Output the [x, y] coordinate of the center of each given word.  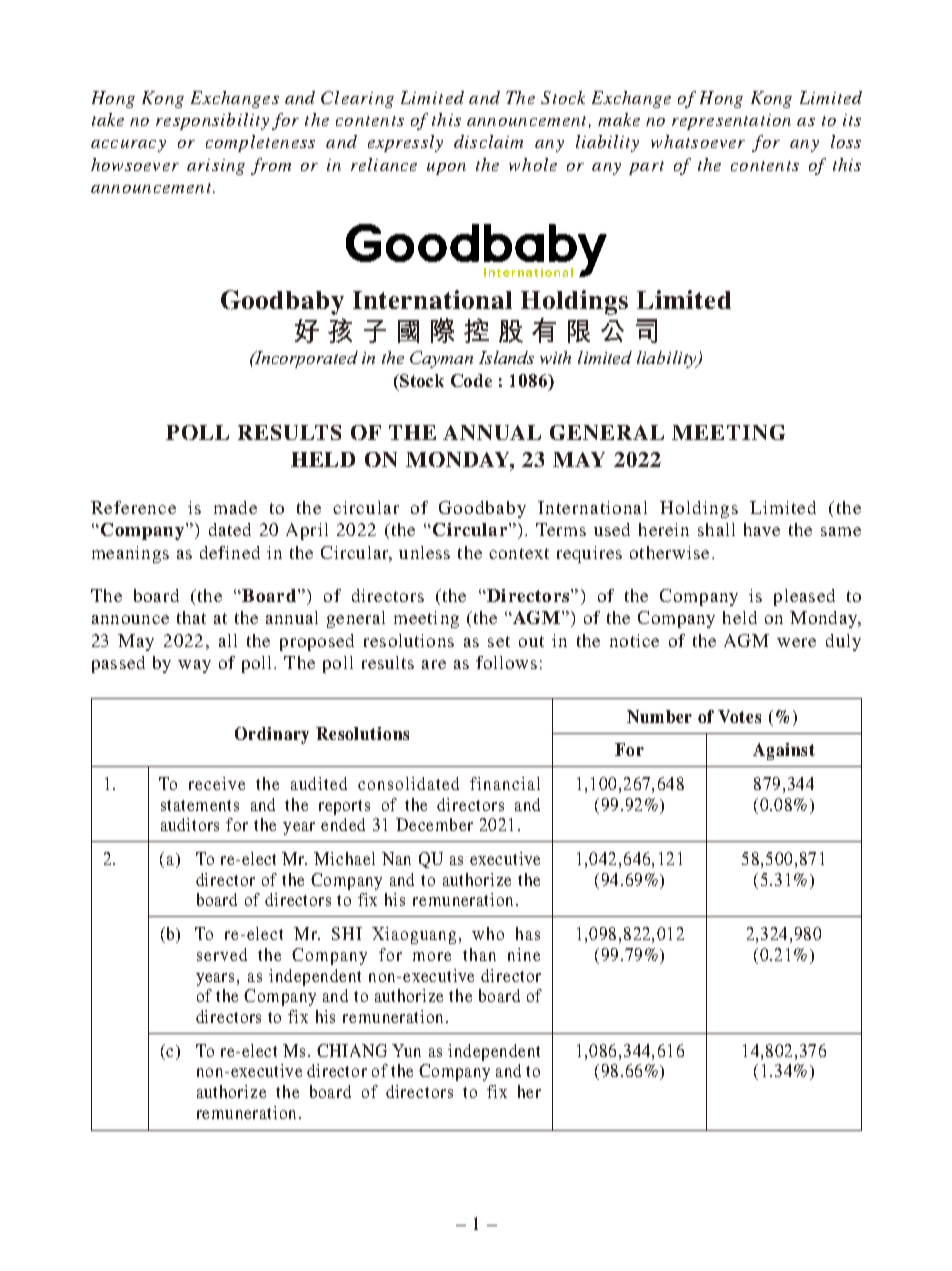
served [222, 954]
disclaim [488, 141]
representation [731, 122]
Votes [739, 716]
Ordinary [272, 735]
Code [471, 380]
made [235, 507]
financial [505, 783]
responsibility [212, 121]
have [762, 529]
